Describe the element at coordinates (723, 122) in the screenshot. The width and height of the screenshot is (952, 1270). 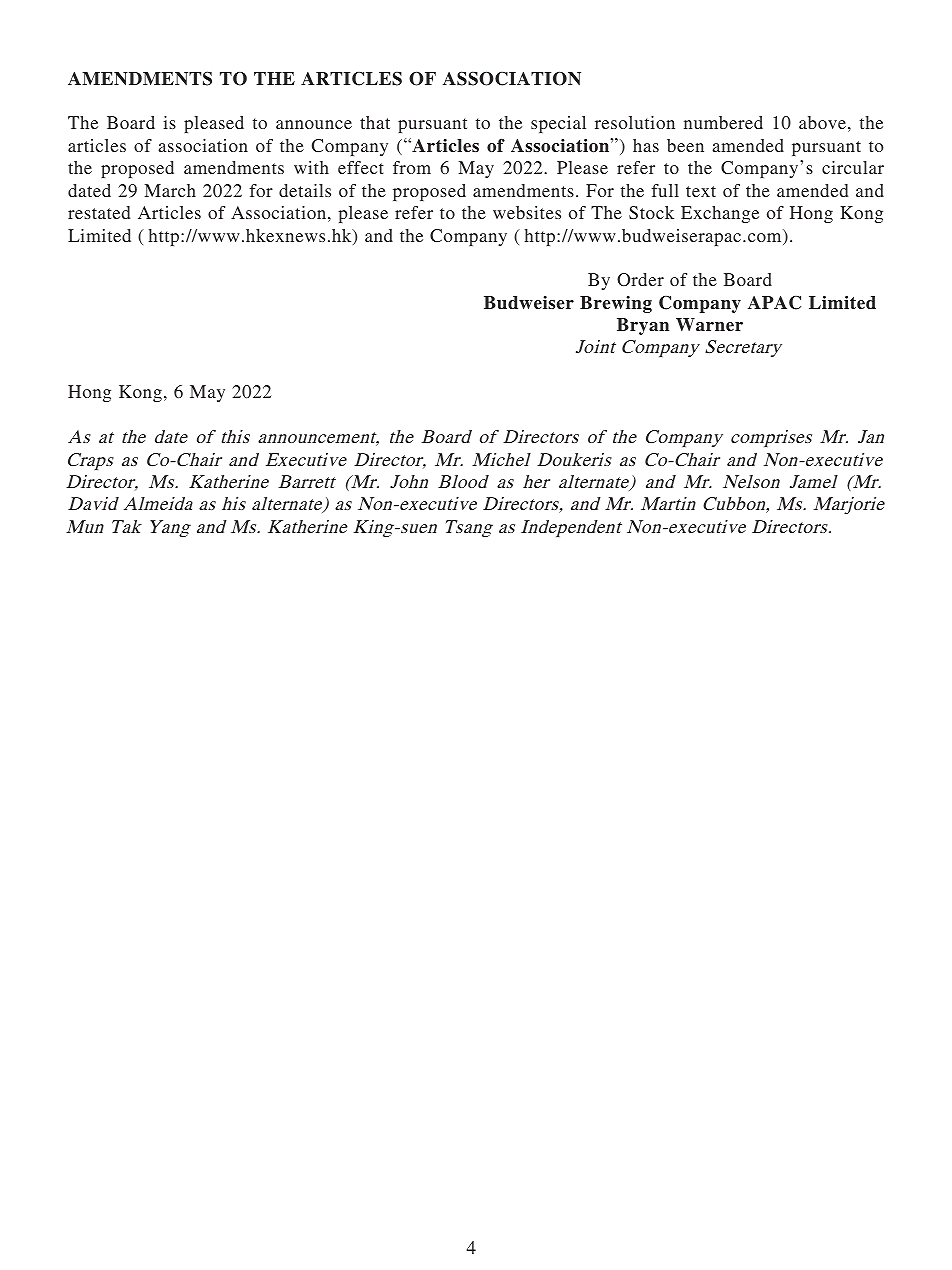
I see `numbered` at that location.
